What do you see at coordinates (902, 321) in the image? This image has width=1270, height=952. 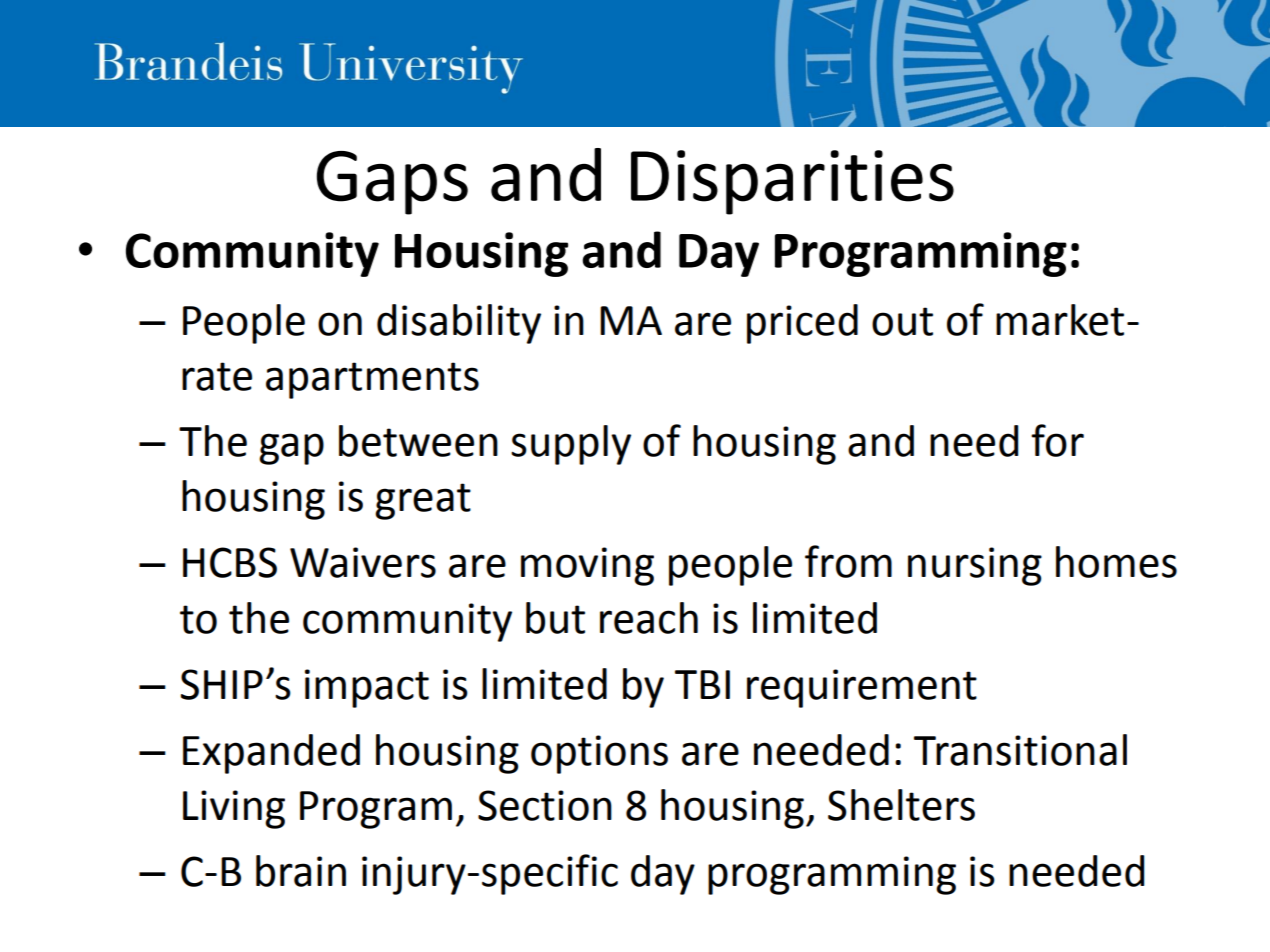 I see `out` at bounding box center [902, 321].
